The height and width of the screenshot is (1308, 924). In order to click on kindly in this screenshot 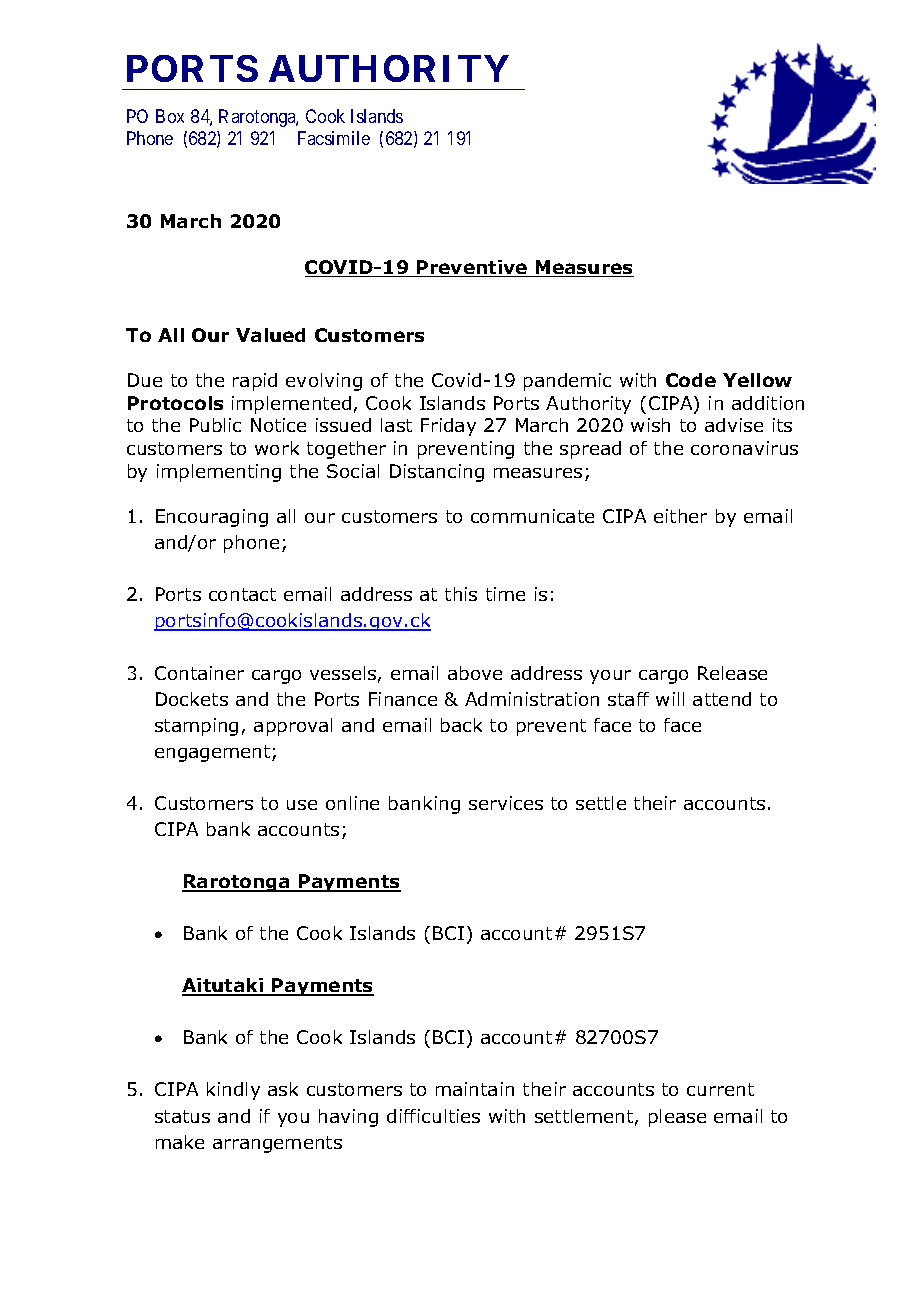, I will do `click(233, 1091)`.
